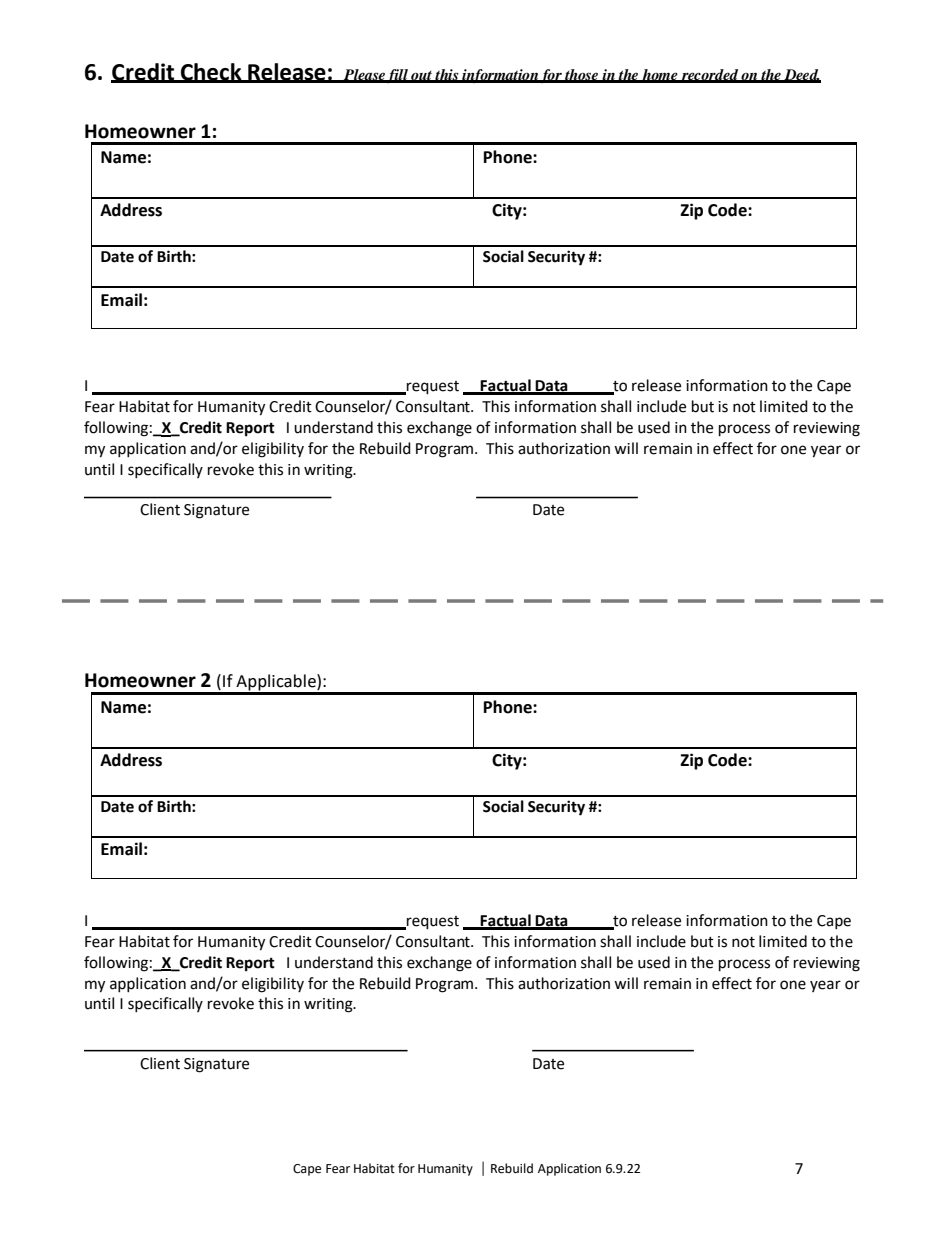 This document has width=952, height=1233. I want to click on out, so click(421, 76).
